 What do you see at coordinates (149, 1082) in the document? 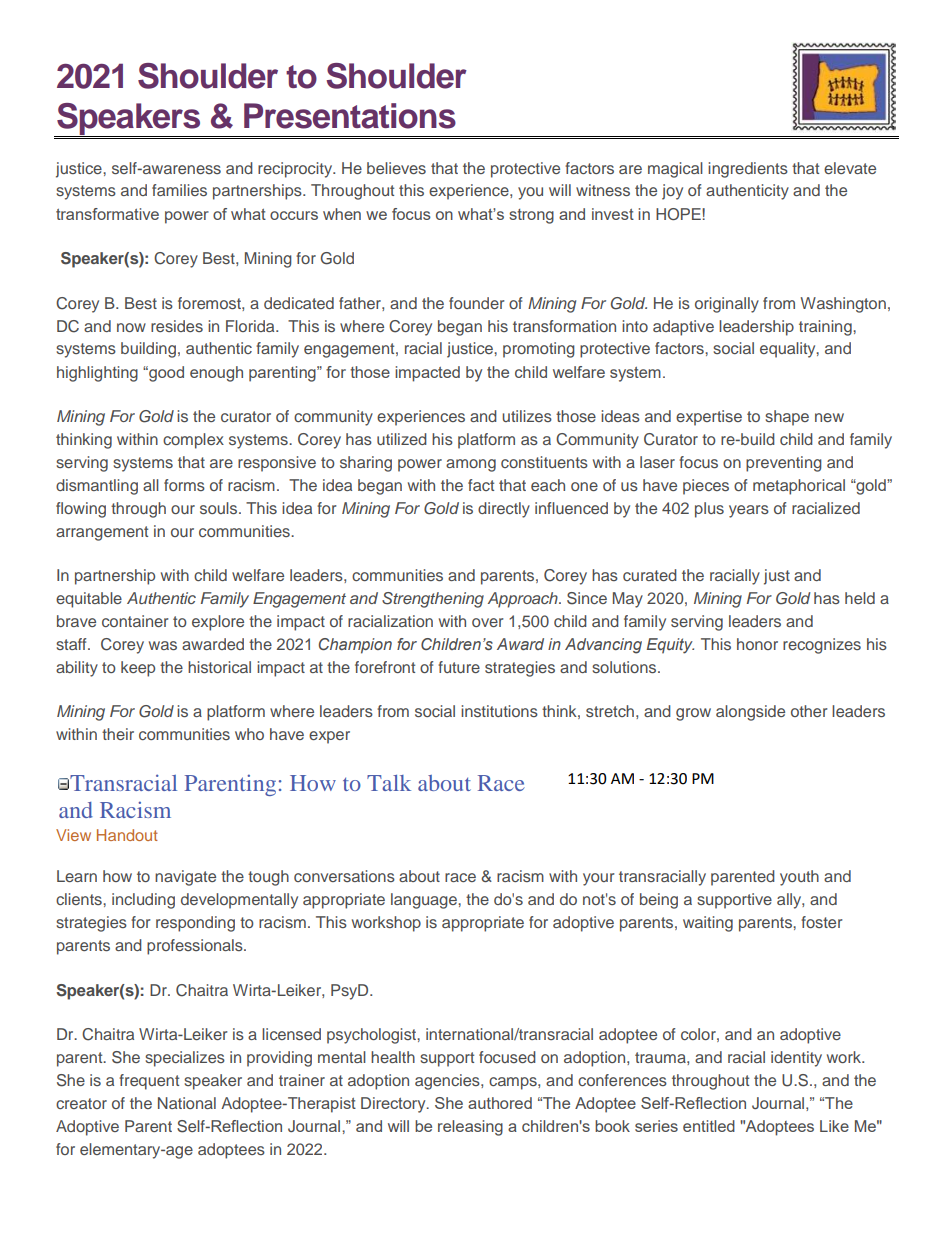
I see `frequent` at bounding box center [149, 1082].
